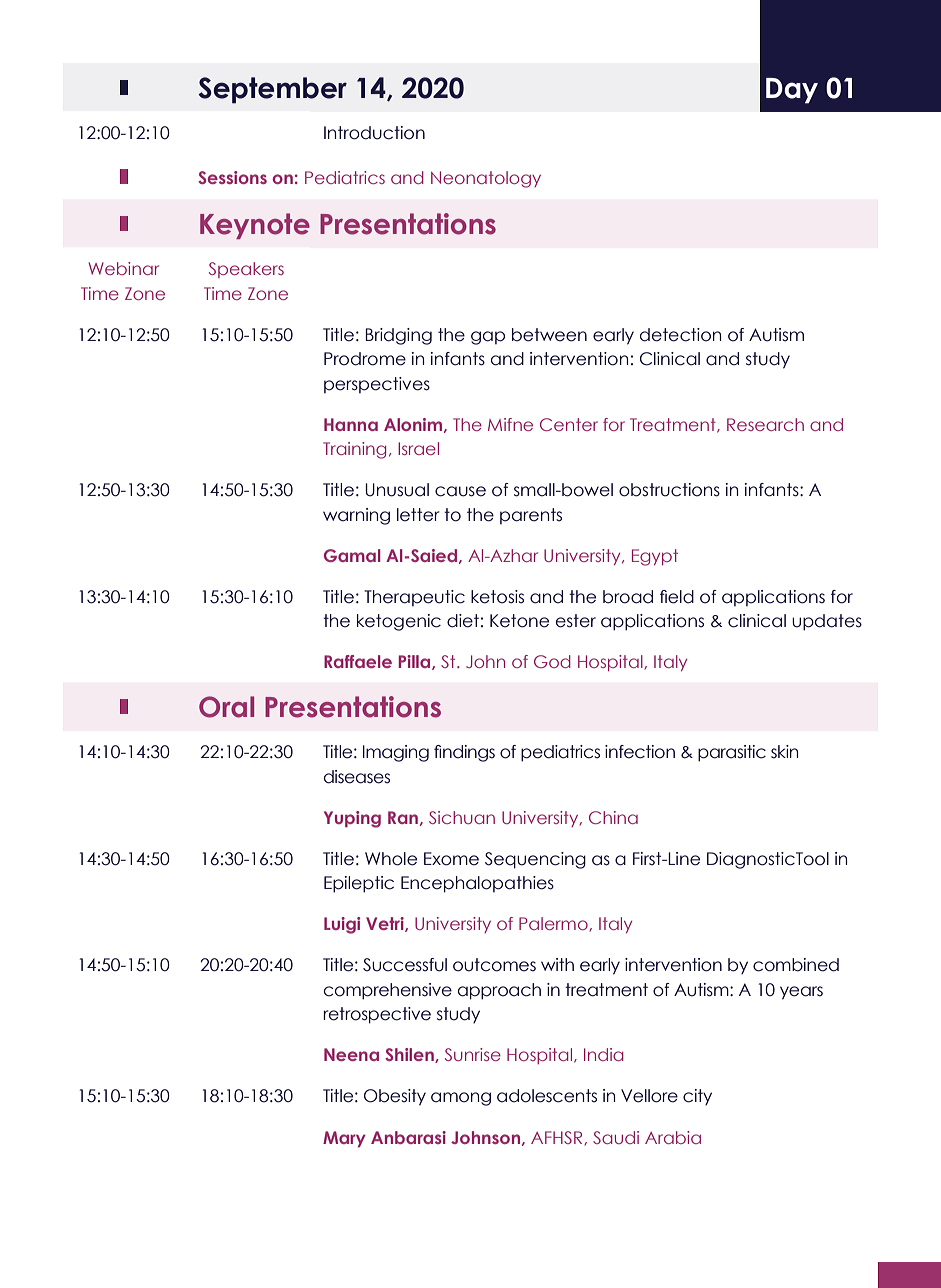 Image resolution: width=941 pixels, height=1288 pixels. What do you see at coordinates (226, 707) in the screenshot?
I see `Oral` at bounding box center [226, 707].
